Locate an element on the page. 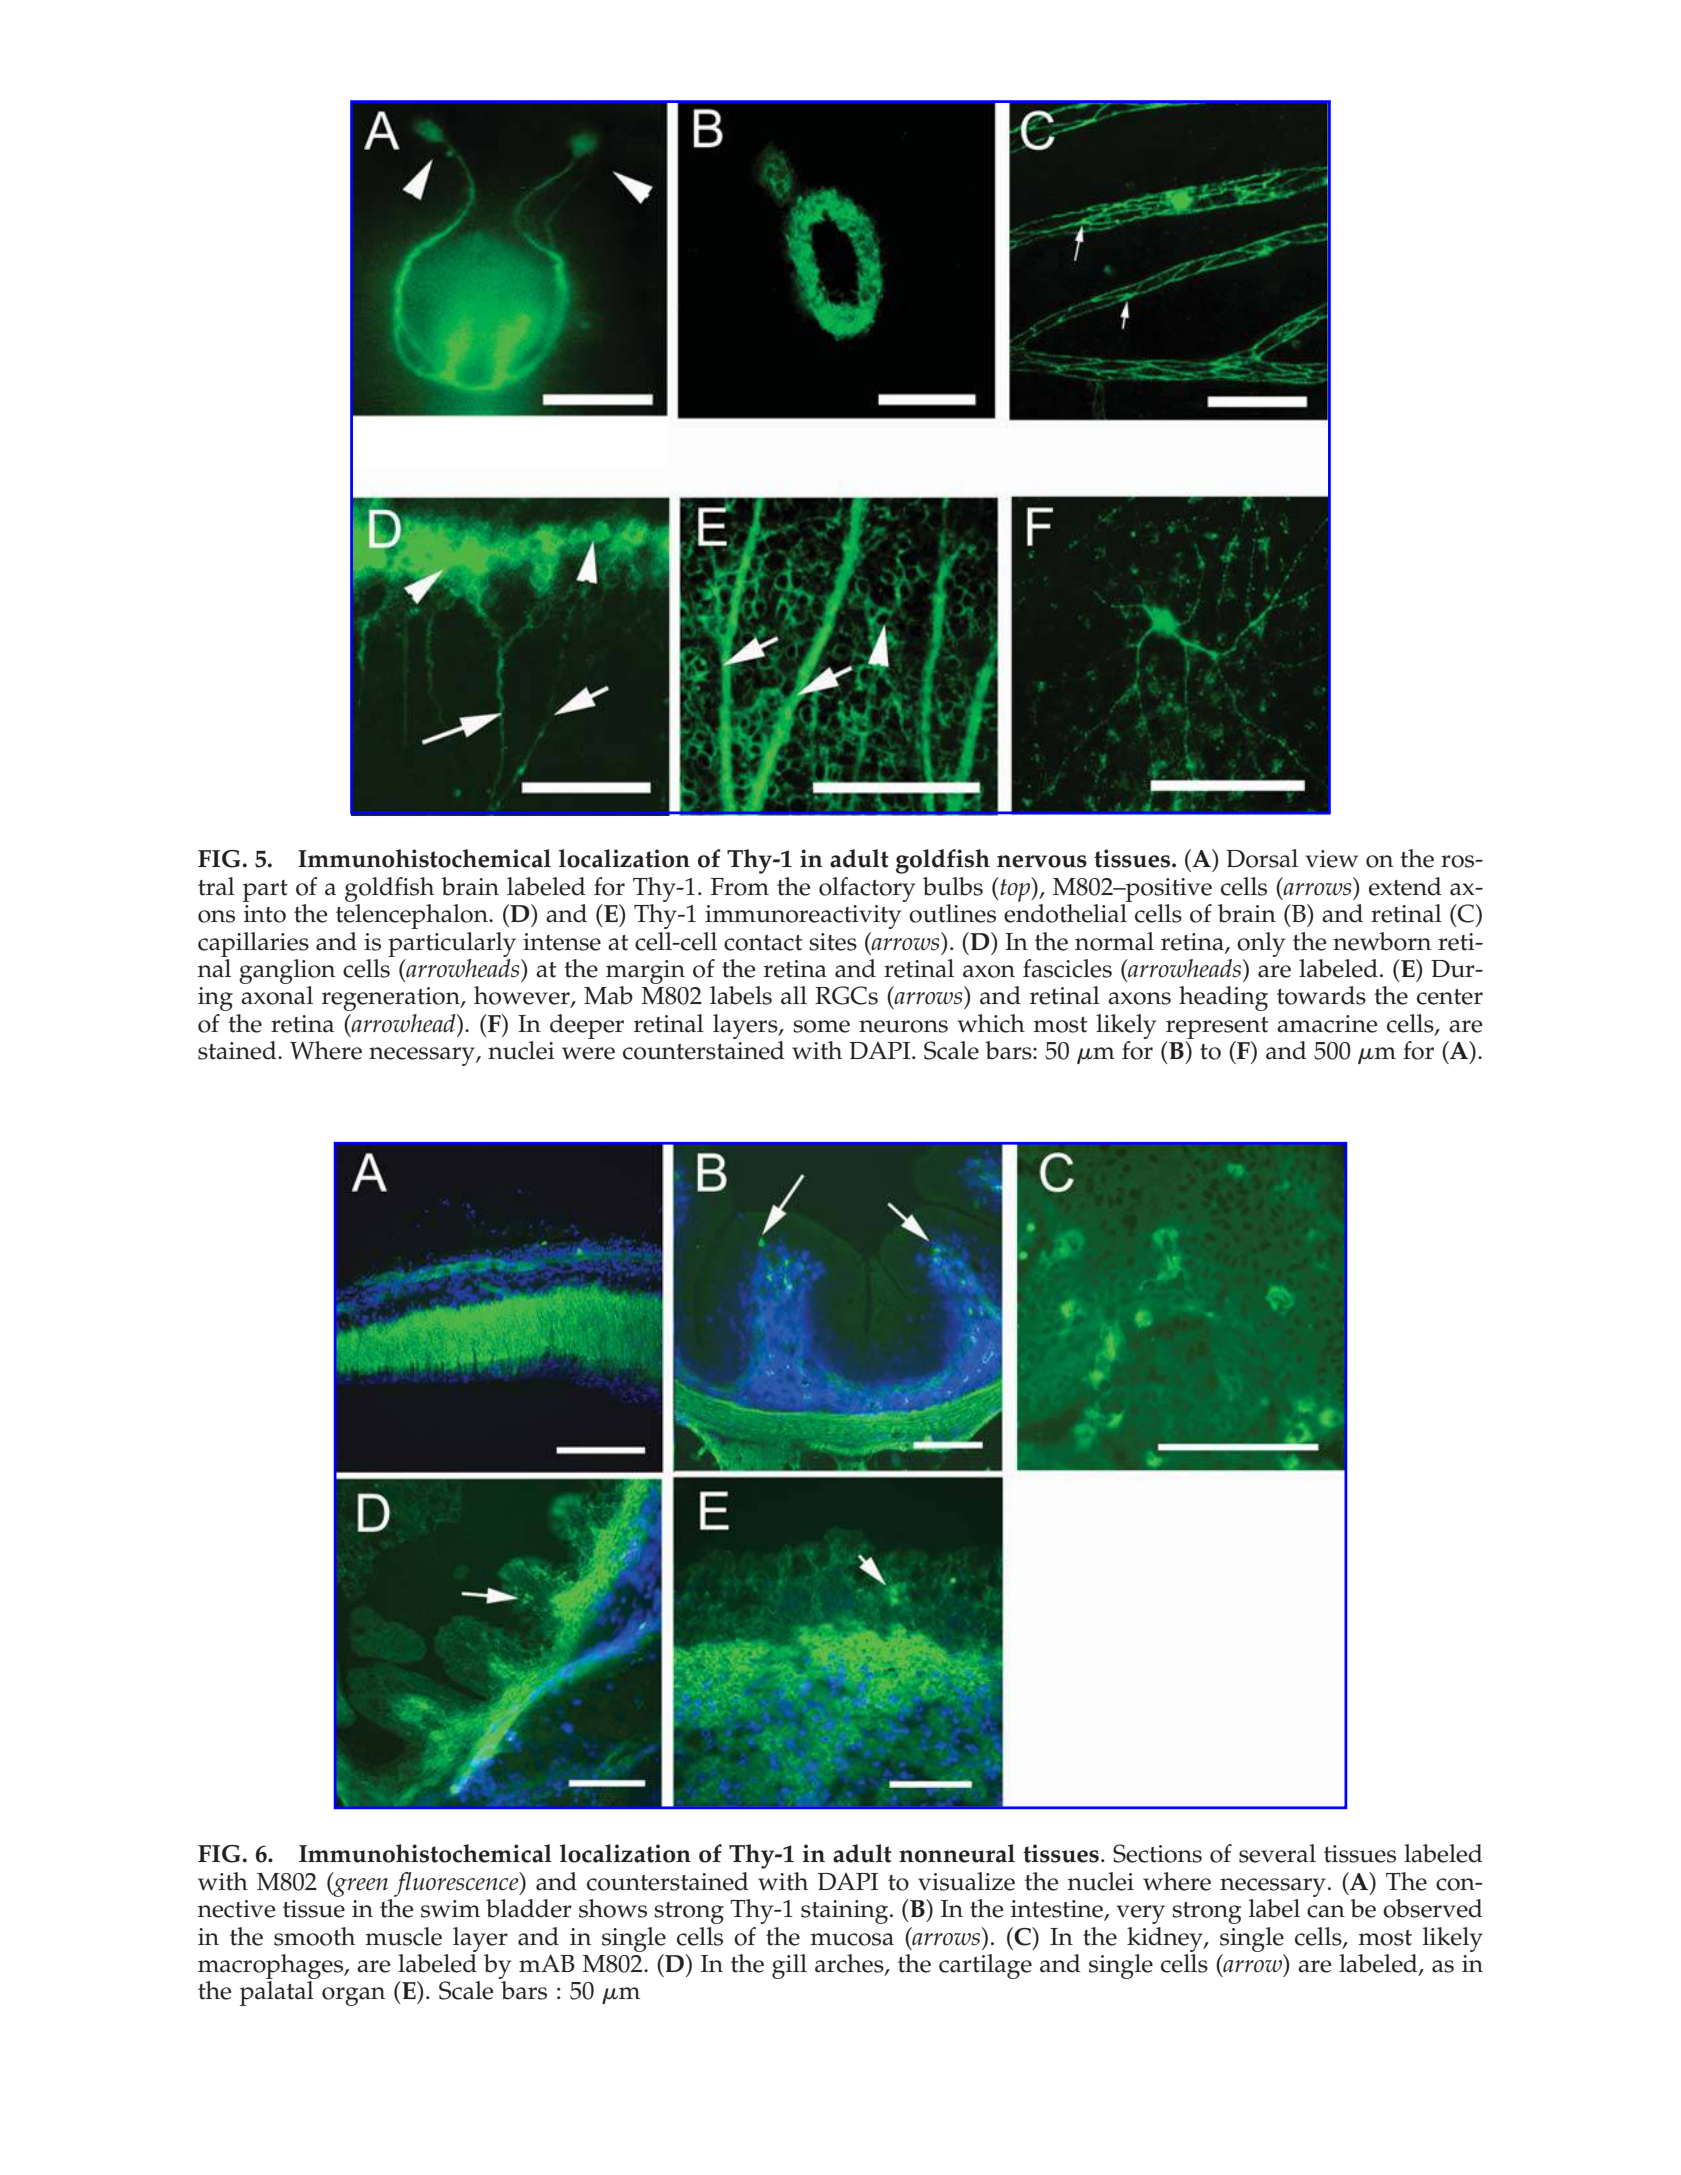 This image has width=1681, height=2175. some is located at coordinates (821, 1026).
